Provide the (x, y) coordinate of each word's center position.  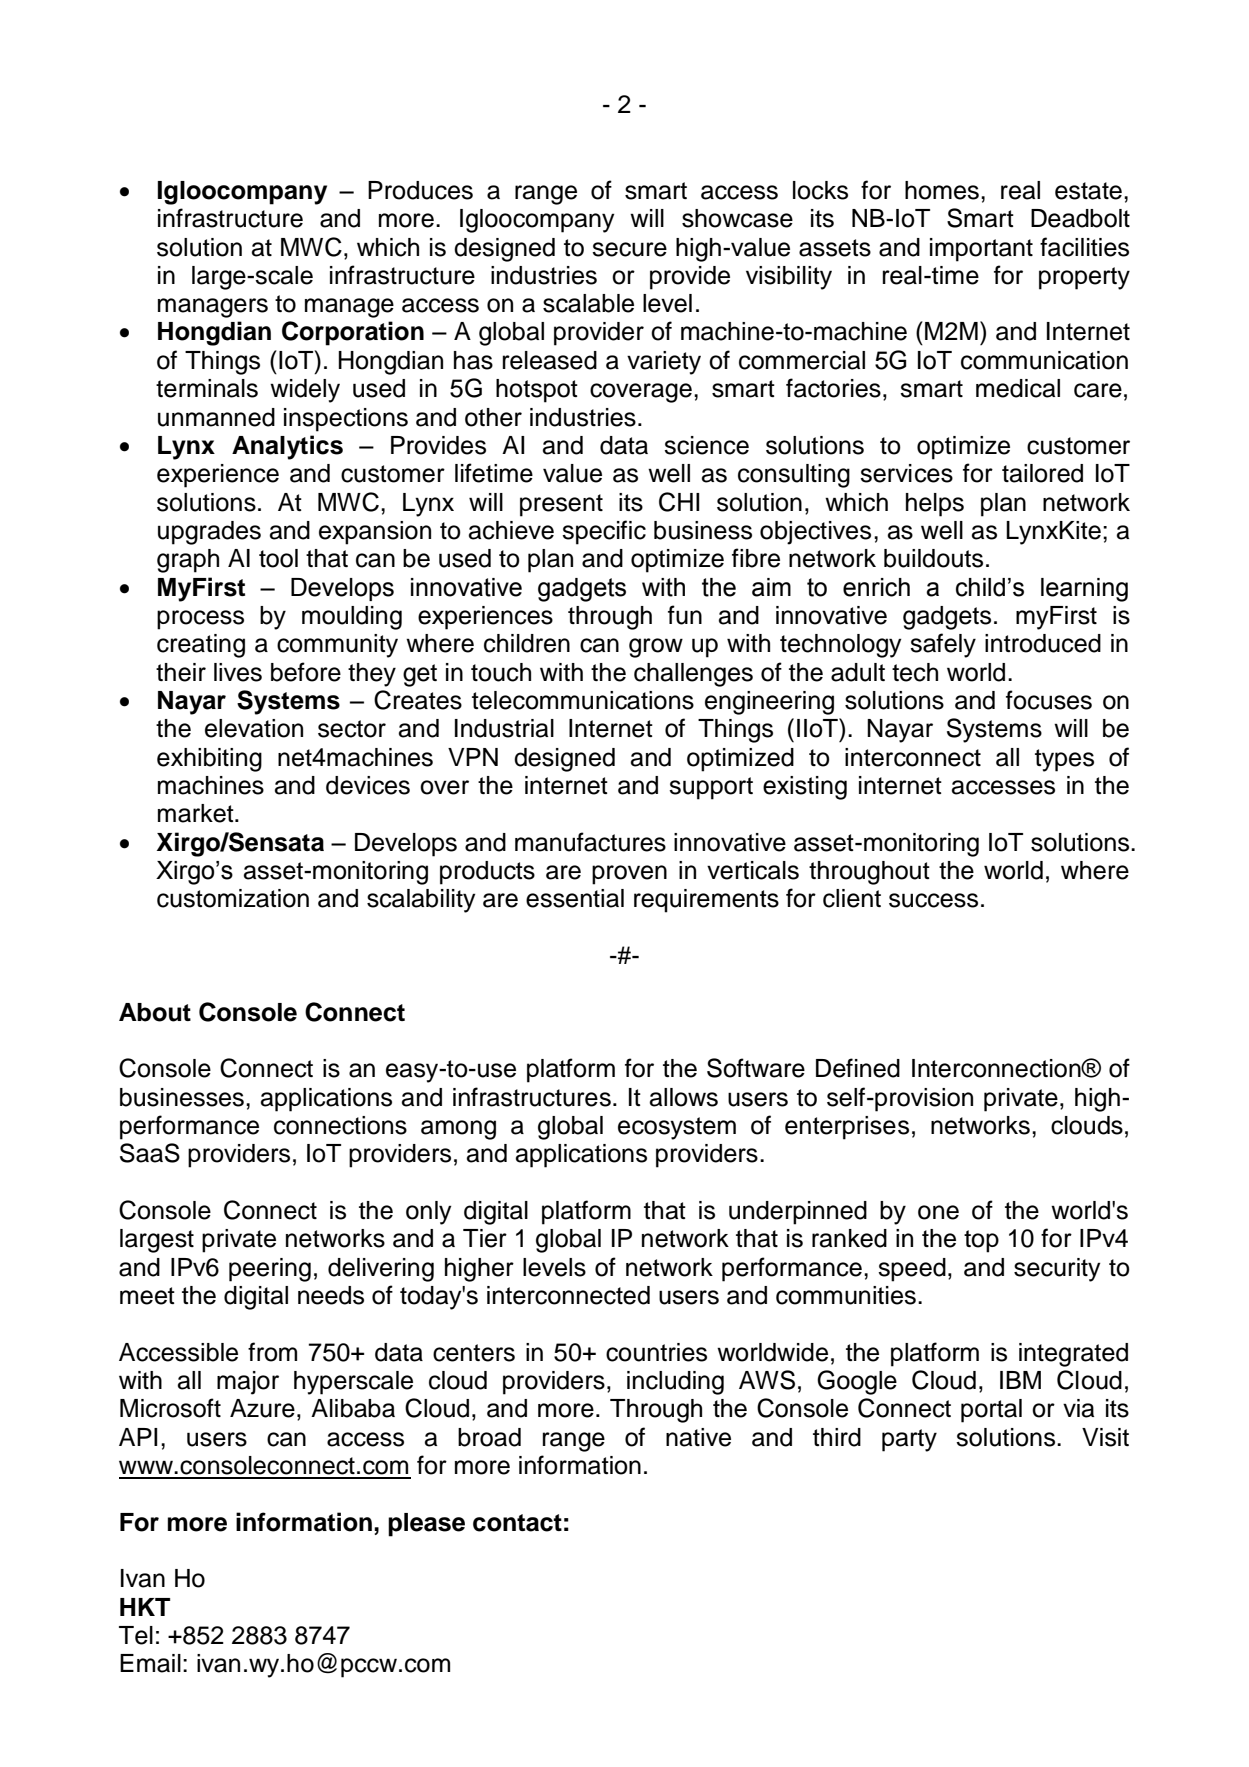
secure (629, 249)
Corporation (353, 333)
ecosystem (677, 1128)
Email (150, 1663)
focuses (1049, 700)
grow (656, 648)
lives (238, 672)
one (938, 1212)
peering (270, 1270)
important (981, 250)
